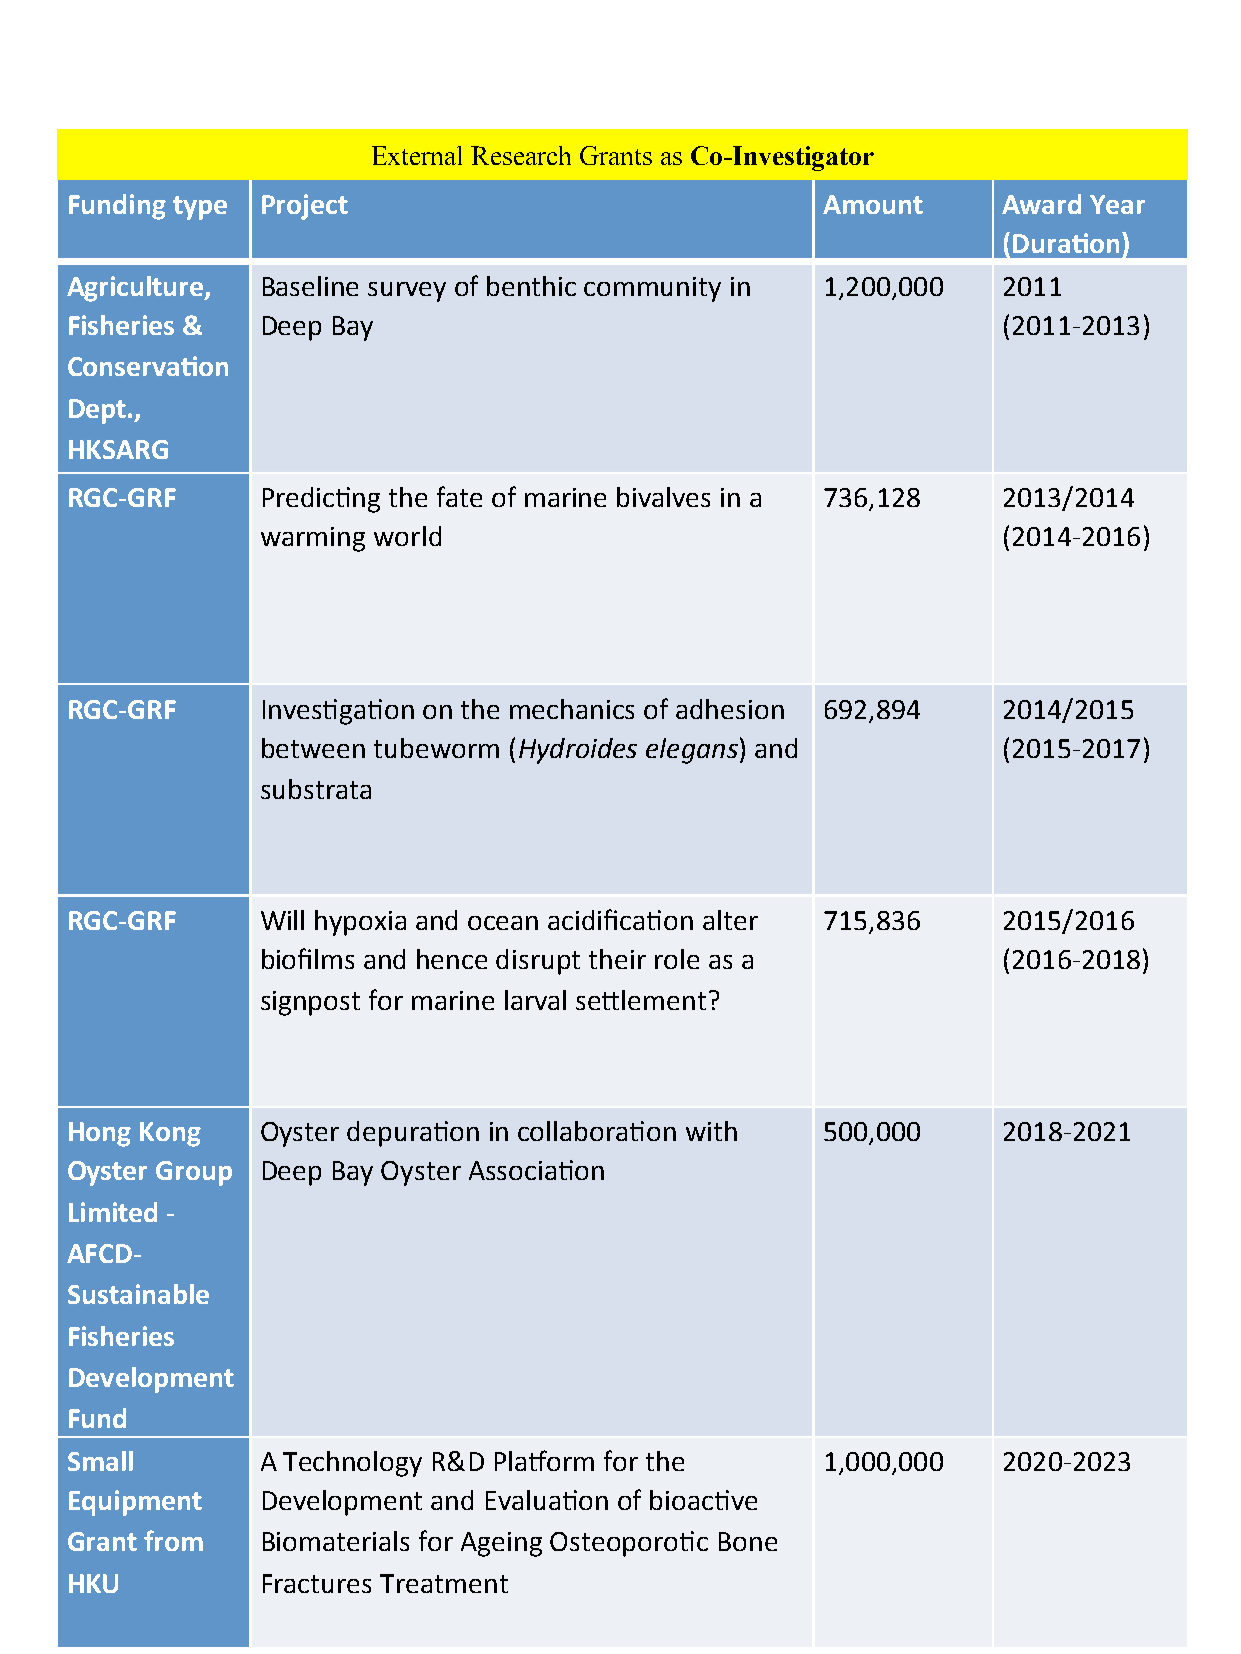  Describe the element at coordinates (521, 155) in the image. I see `Research` at that location.
